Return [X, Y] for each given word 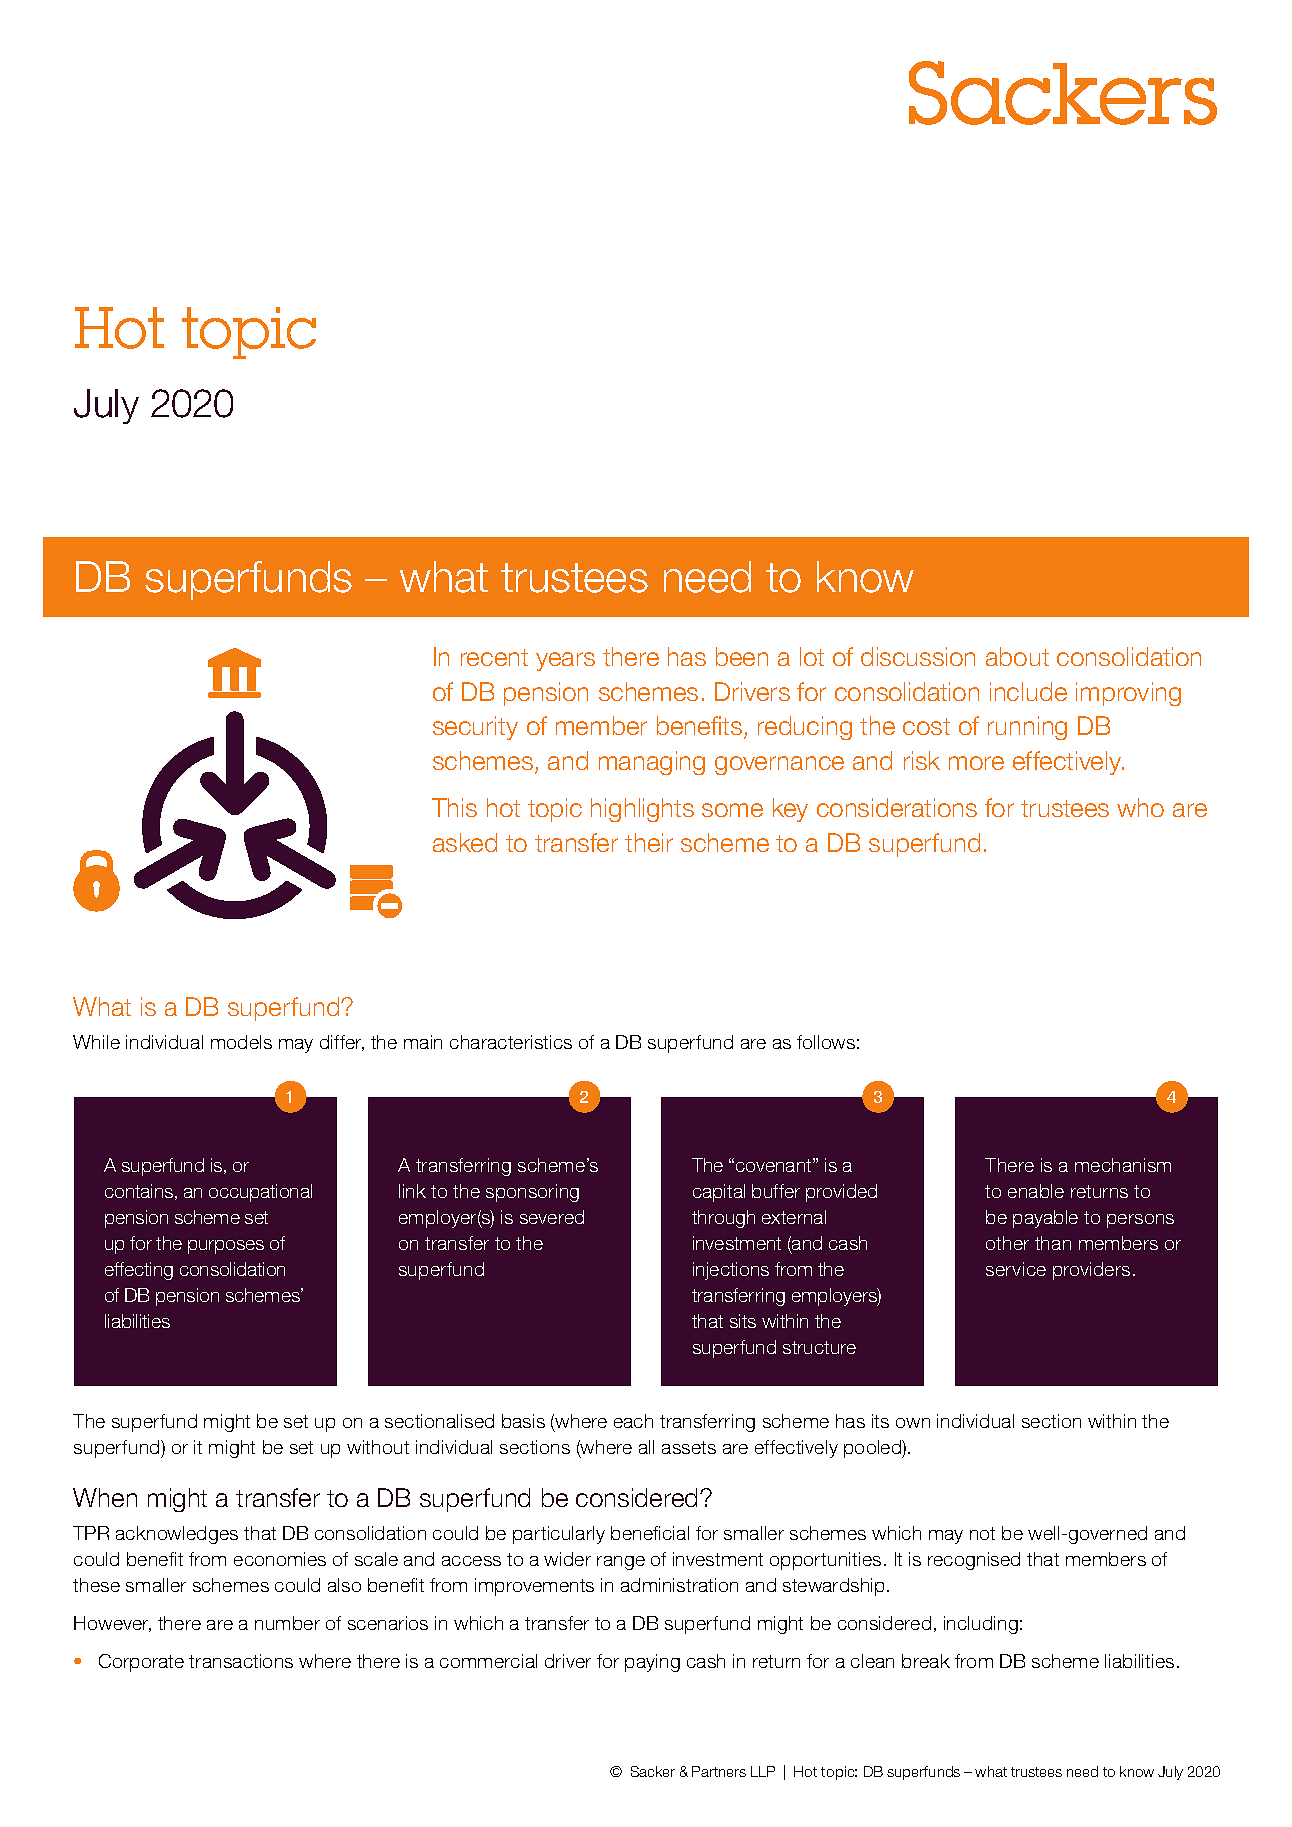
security [475, 728]
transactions [241, 1661]
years [565, 661]
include [1028, 691]
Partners [719, 1771]
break [926, 1661]
